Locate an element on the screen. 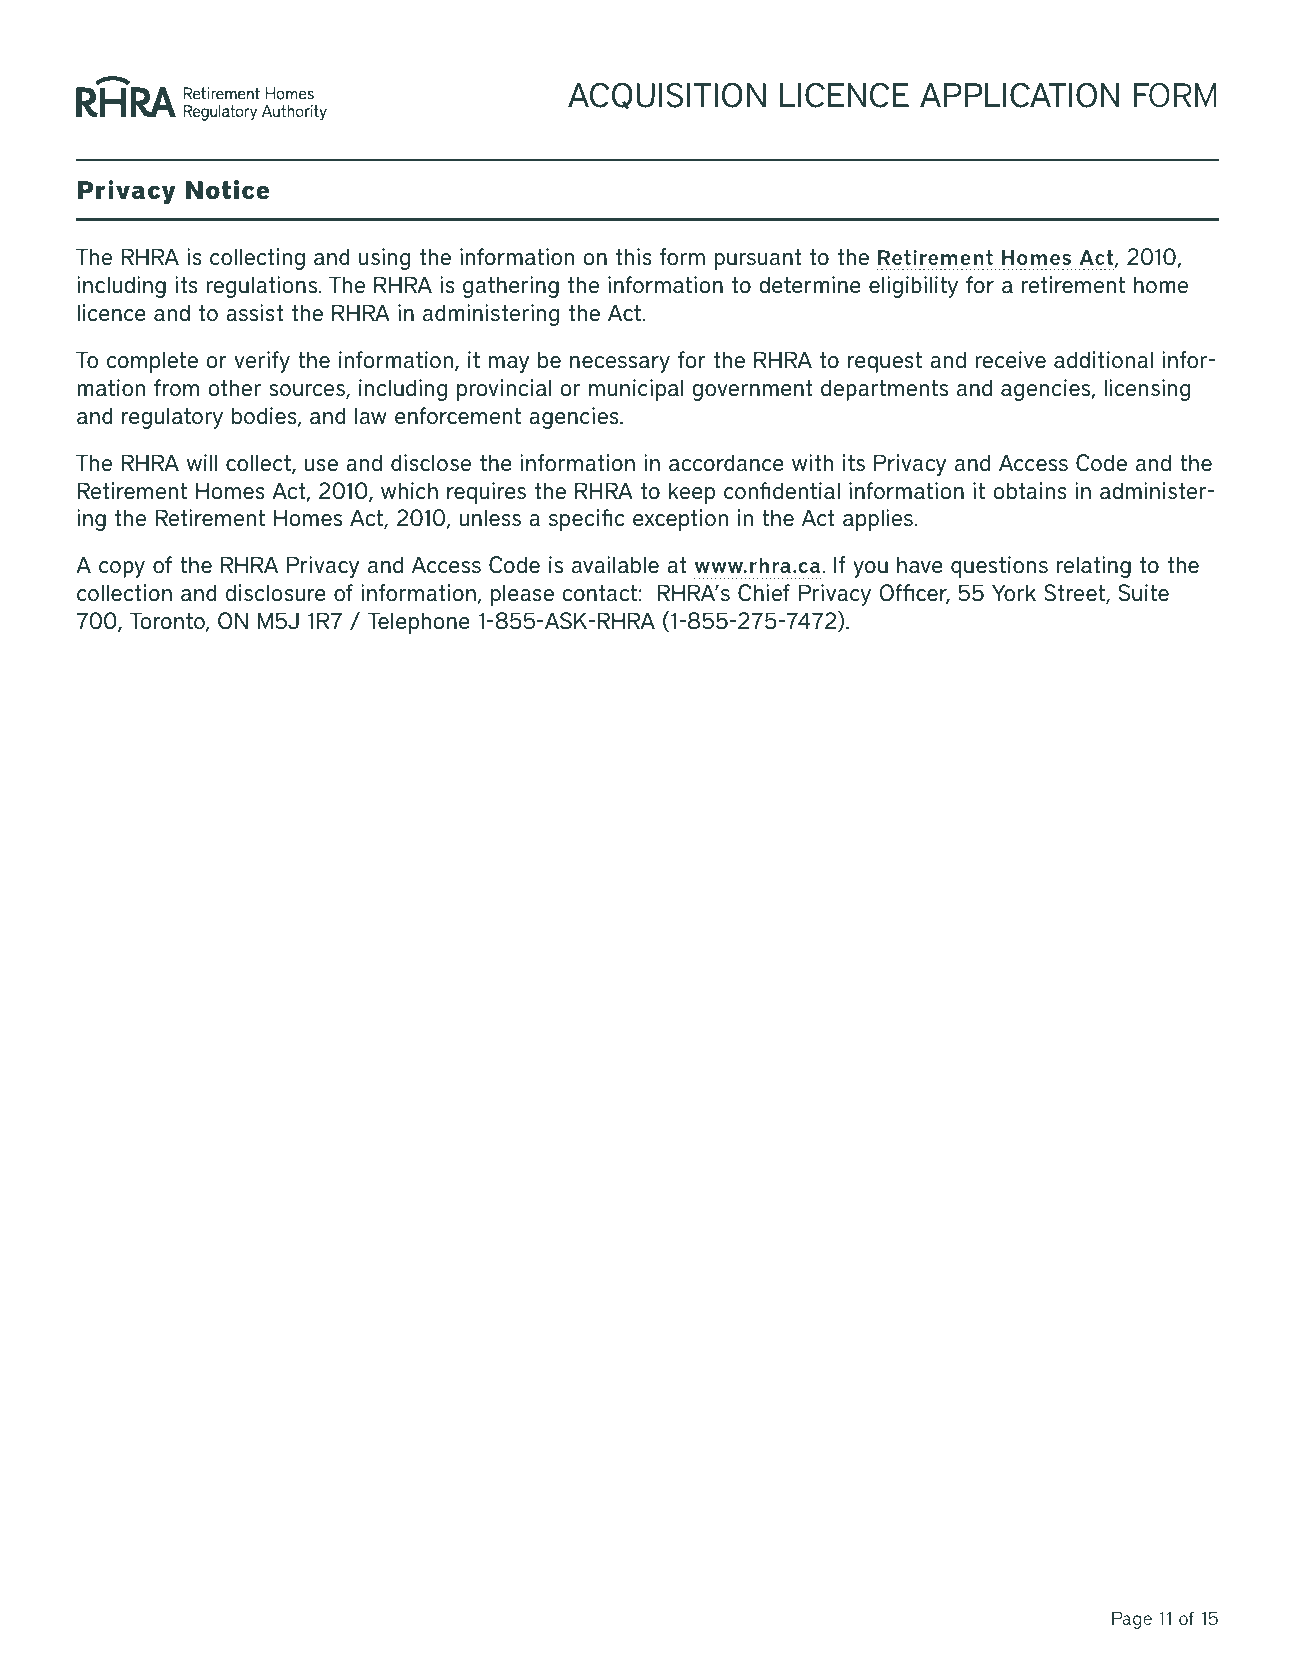  ACQUISITION is located at coordinates (667, 95).
